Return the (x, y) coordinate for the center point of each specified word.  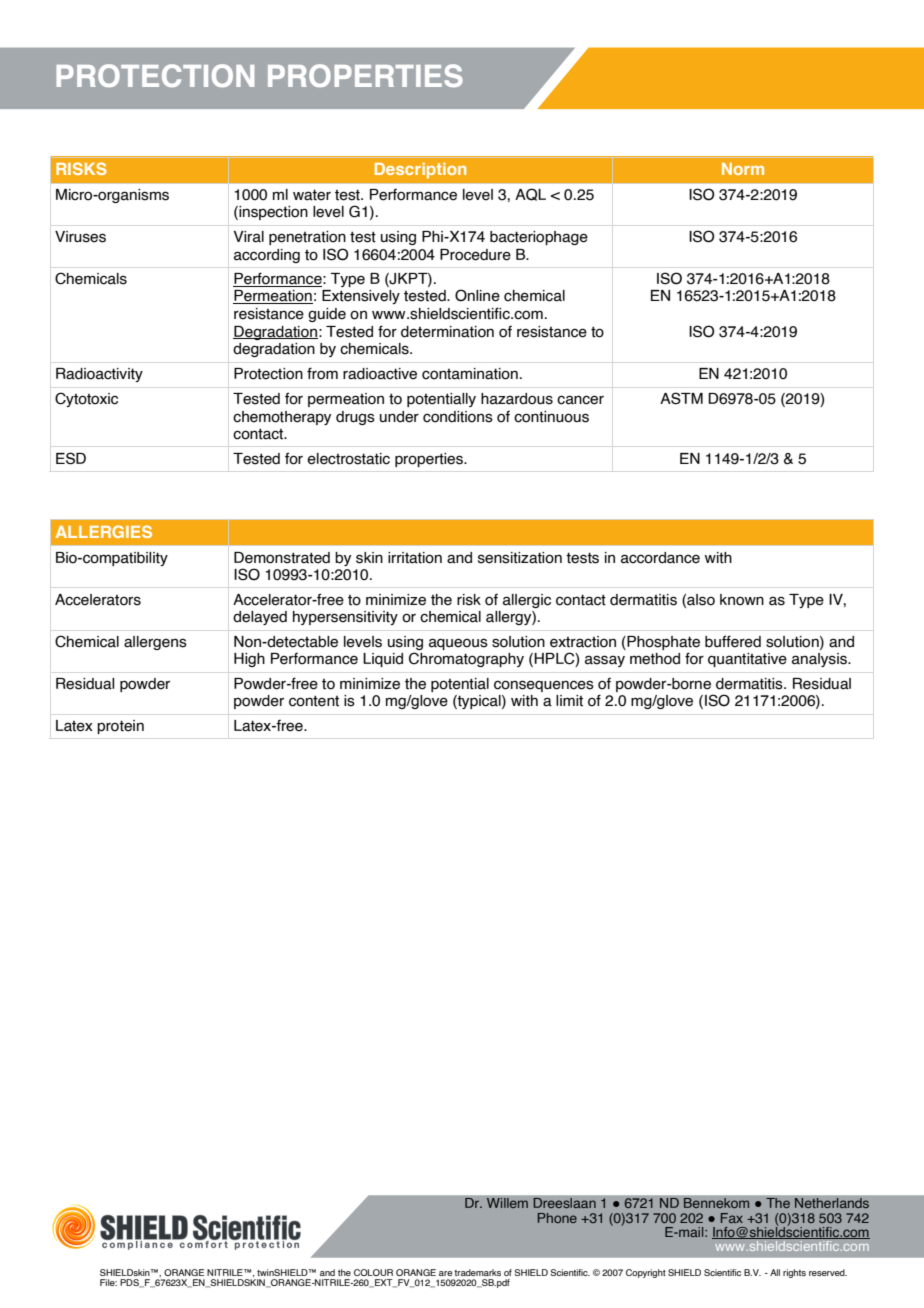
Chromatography (466, 659)
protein (120, 727)
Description (420, 171)
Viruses (80, 237)
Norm (743, 169)
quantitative (747, 660)
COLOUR (373, 1272)
